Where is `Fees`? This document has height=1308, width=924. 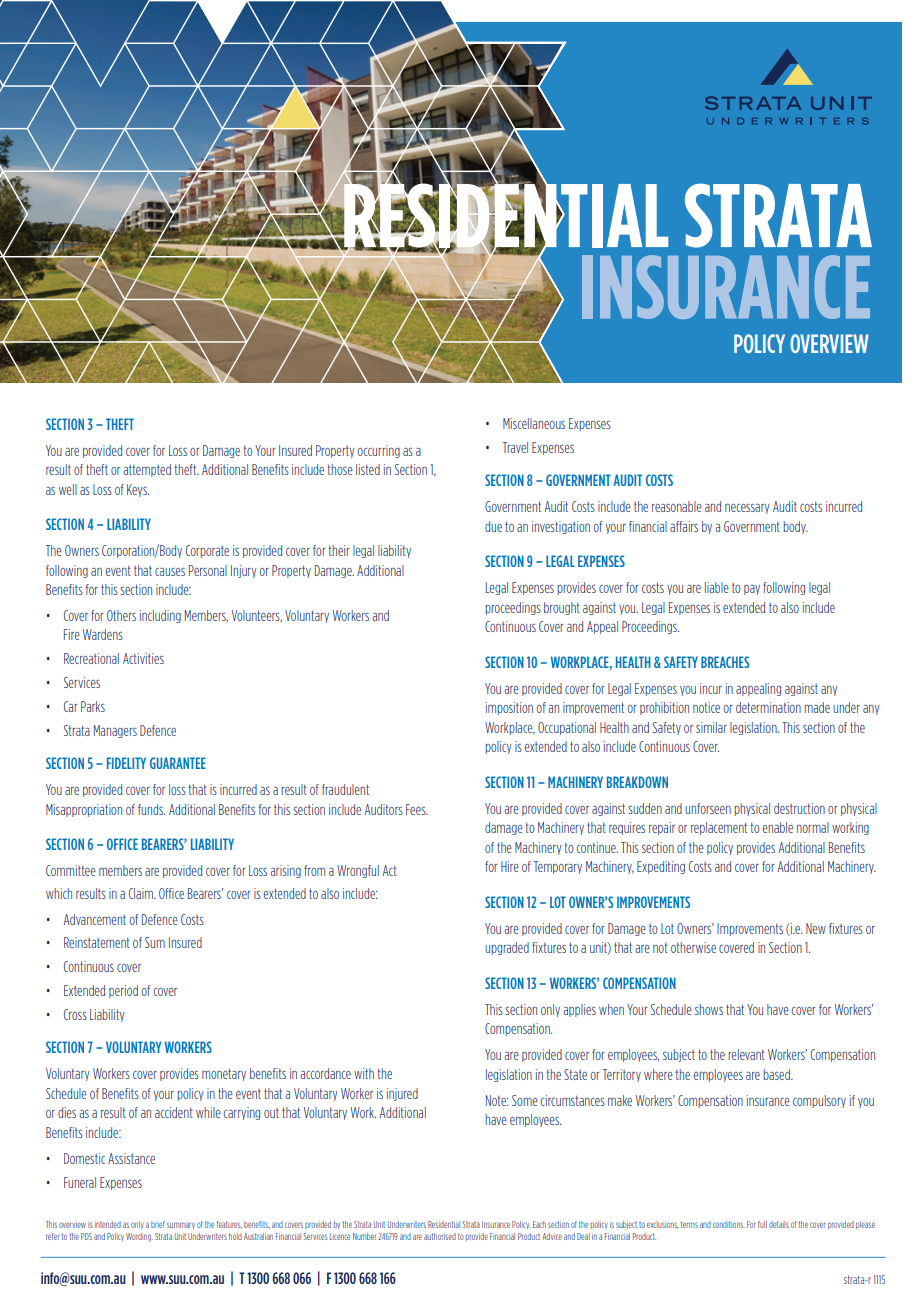 Fees is located at coordinates (417, 809).
